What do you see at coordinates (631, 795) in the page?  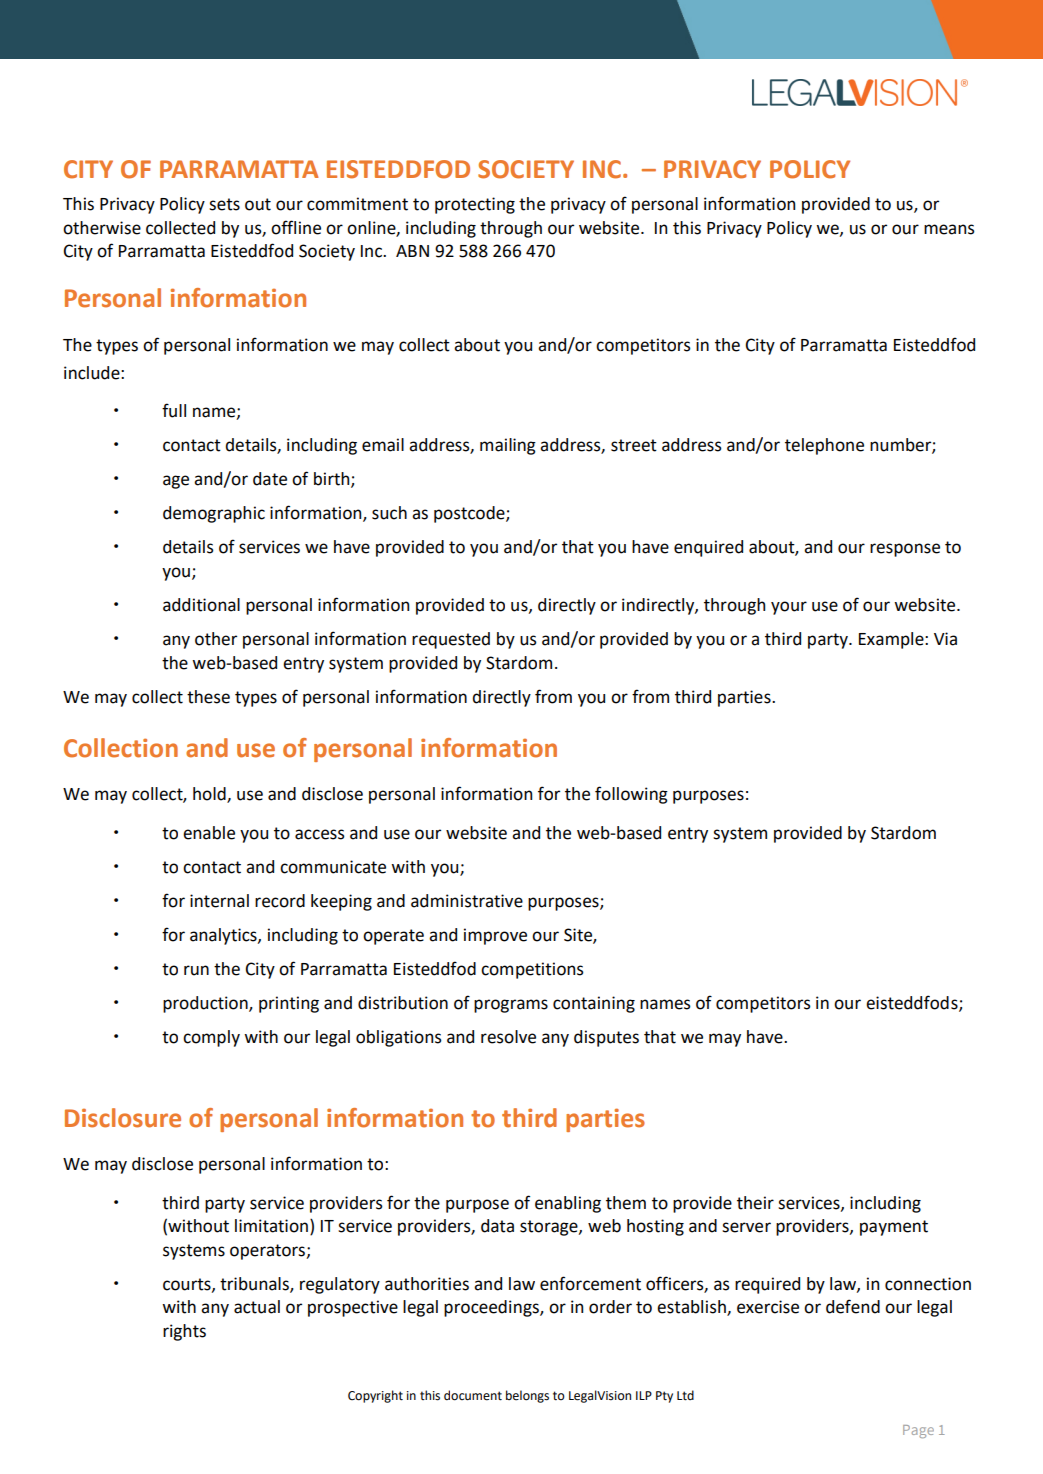 I see `following` at bounding box center [631, 795].
